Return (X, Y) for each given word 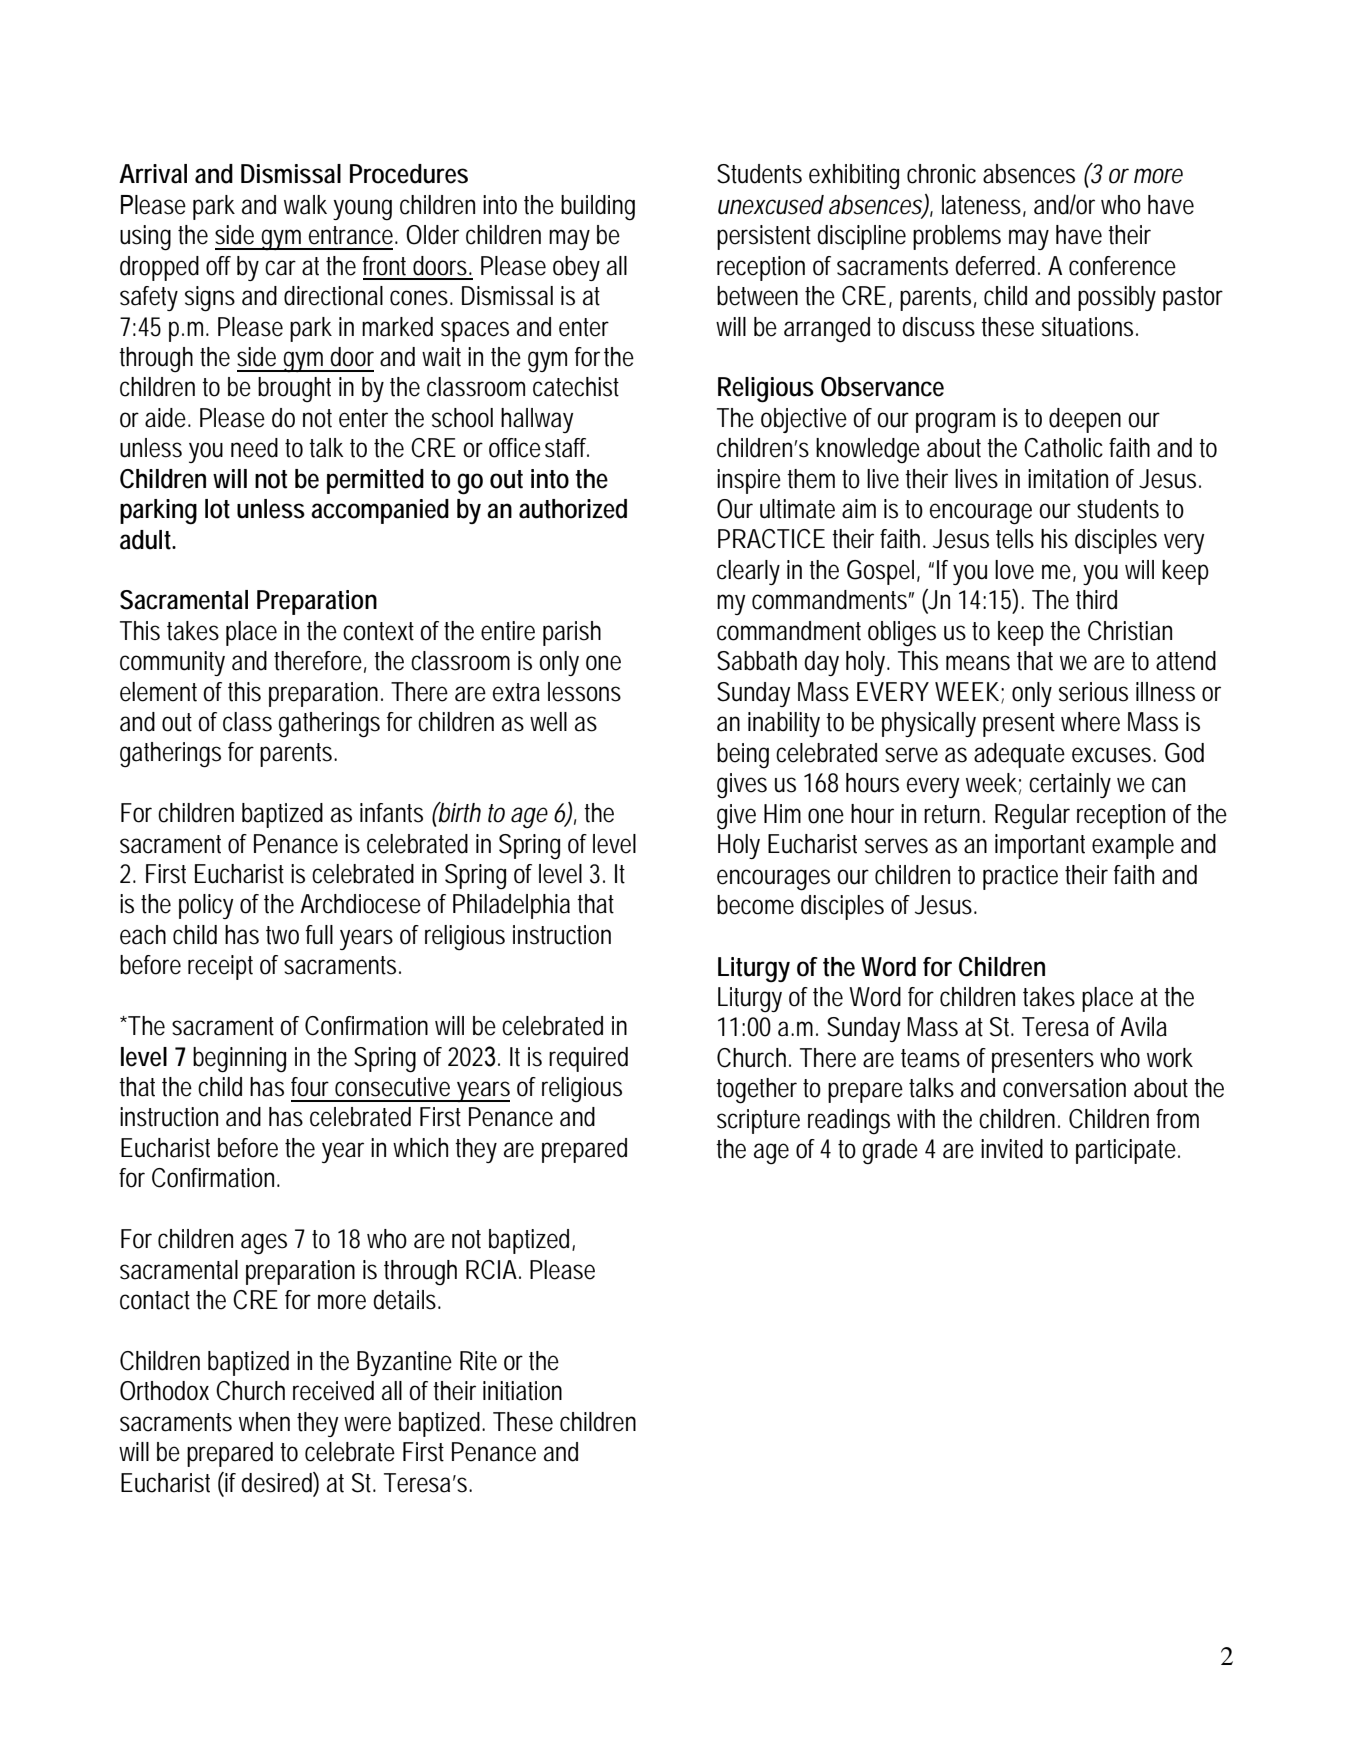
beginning (239, 1060)
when (264, 1422)
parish (572, 633)
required (588, 1059)
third (1096, 600)
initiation (522, 1391)
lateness (981, 205)
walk (305, 205)
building (598, 208)
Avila (1143, 1027)
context (378, 631)
